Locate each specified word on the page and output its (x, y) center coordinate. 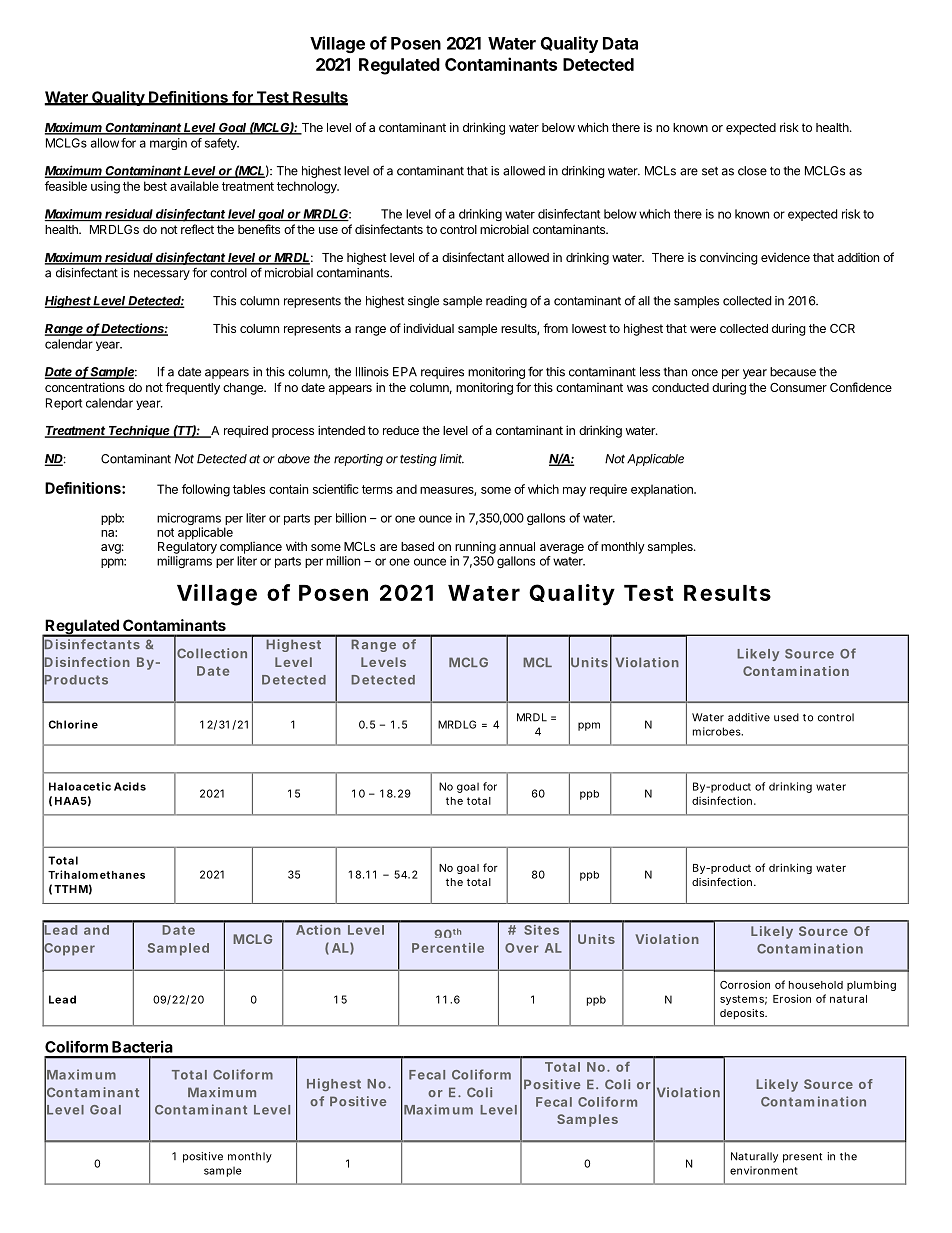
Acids (130, 786)
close (752, 171)
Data (620, 43)
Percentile (448, 948)
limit (452, 459)
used (786, 717)
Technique (139, 431)
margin (168, 144)
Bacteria (142, 1046)
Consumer (798, 387)
